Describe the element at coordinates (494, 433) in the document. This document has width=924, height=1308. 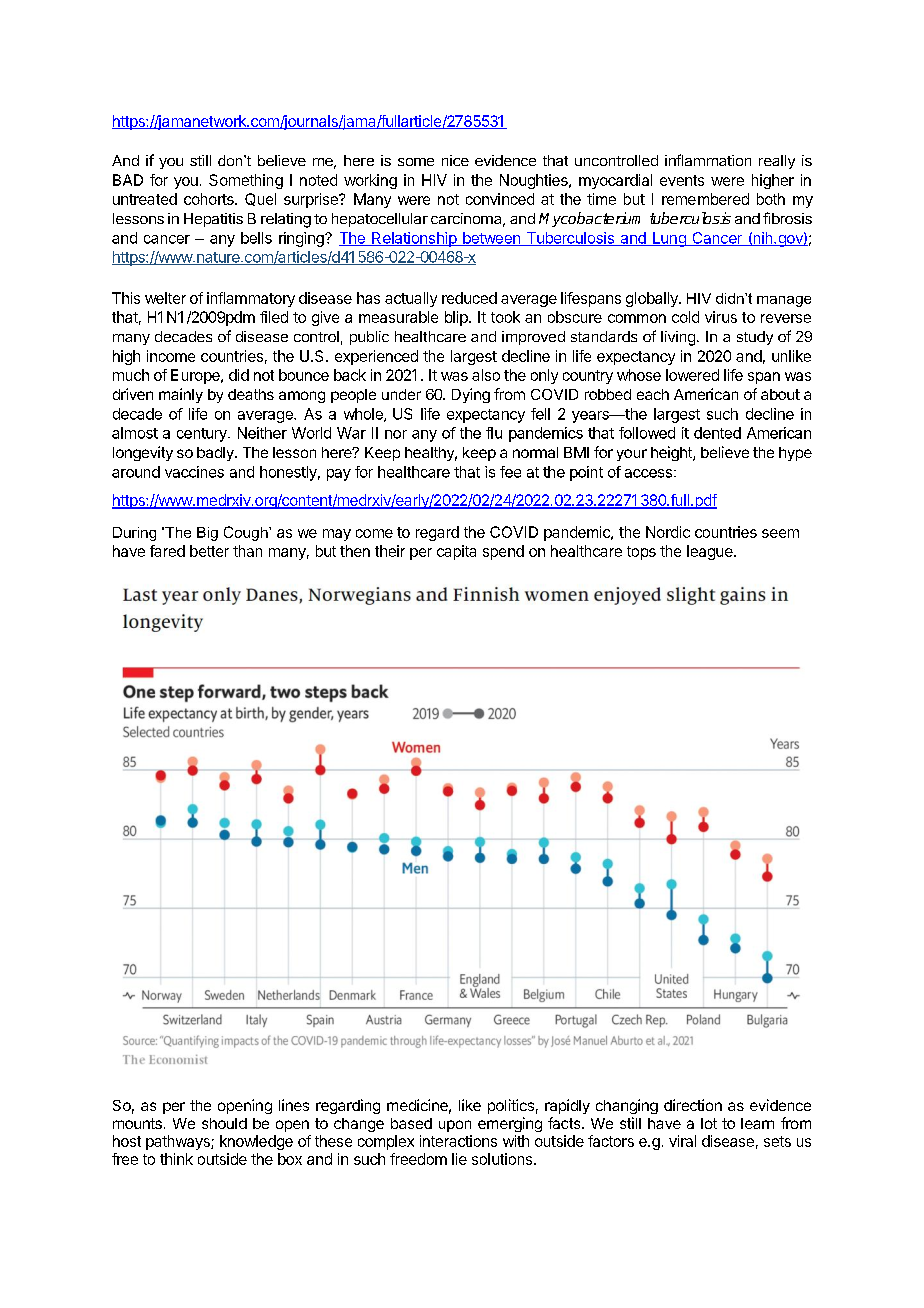
I see `flu` at that location.
